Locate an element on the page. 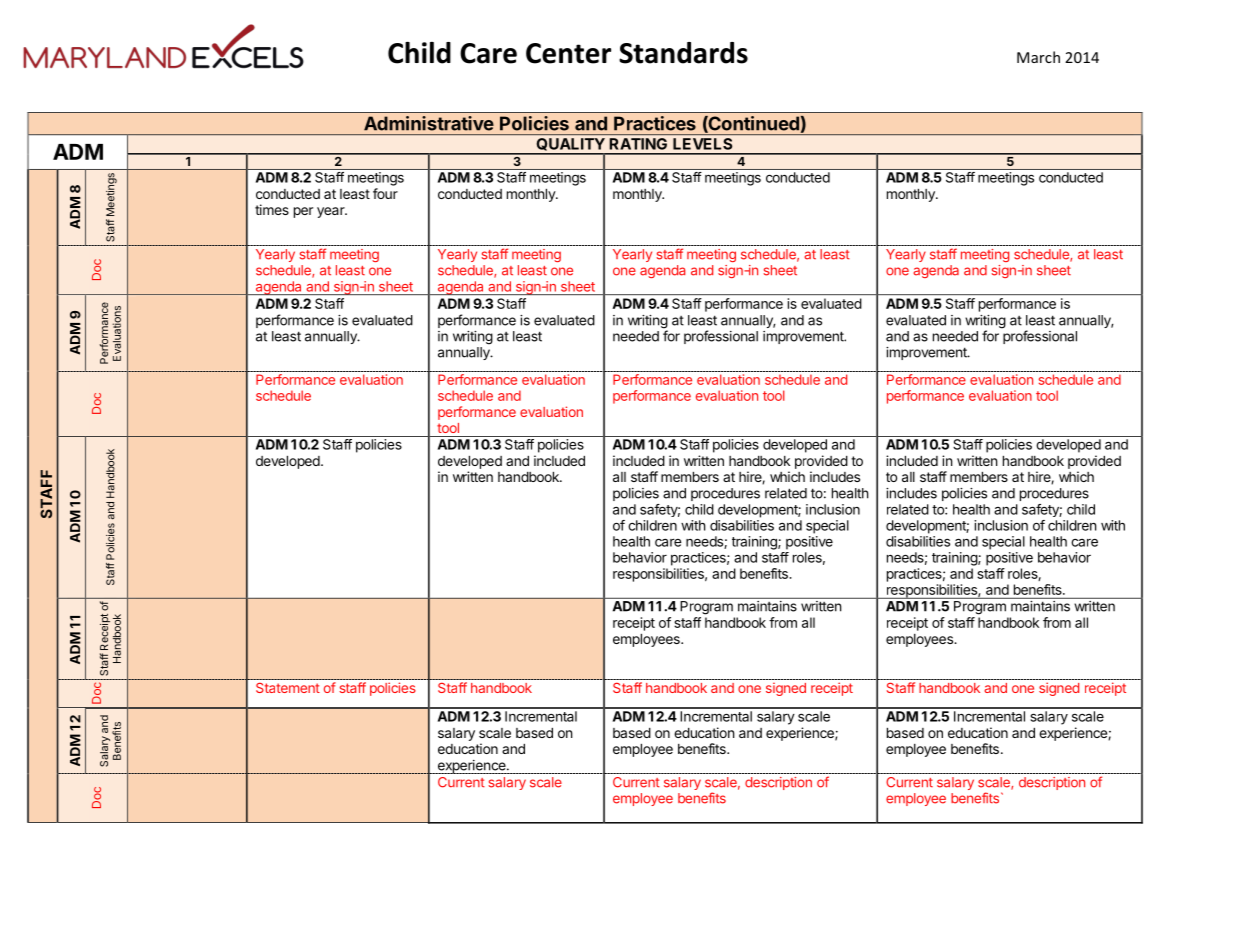 Image resolution: width=1233 pixels, height=952 pixels. Standards is located at coordinates (683, 53).
